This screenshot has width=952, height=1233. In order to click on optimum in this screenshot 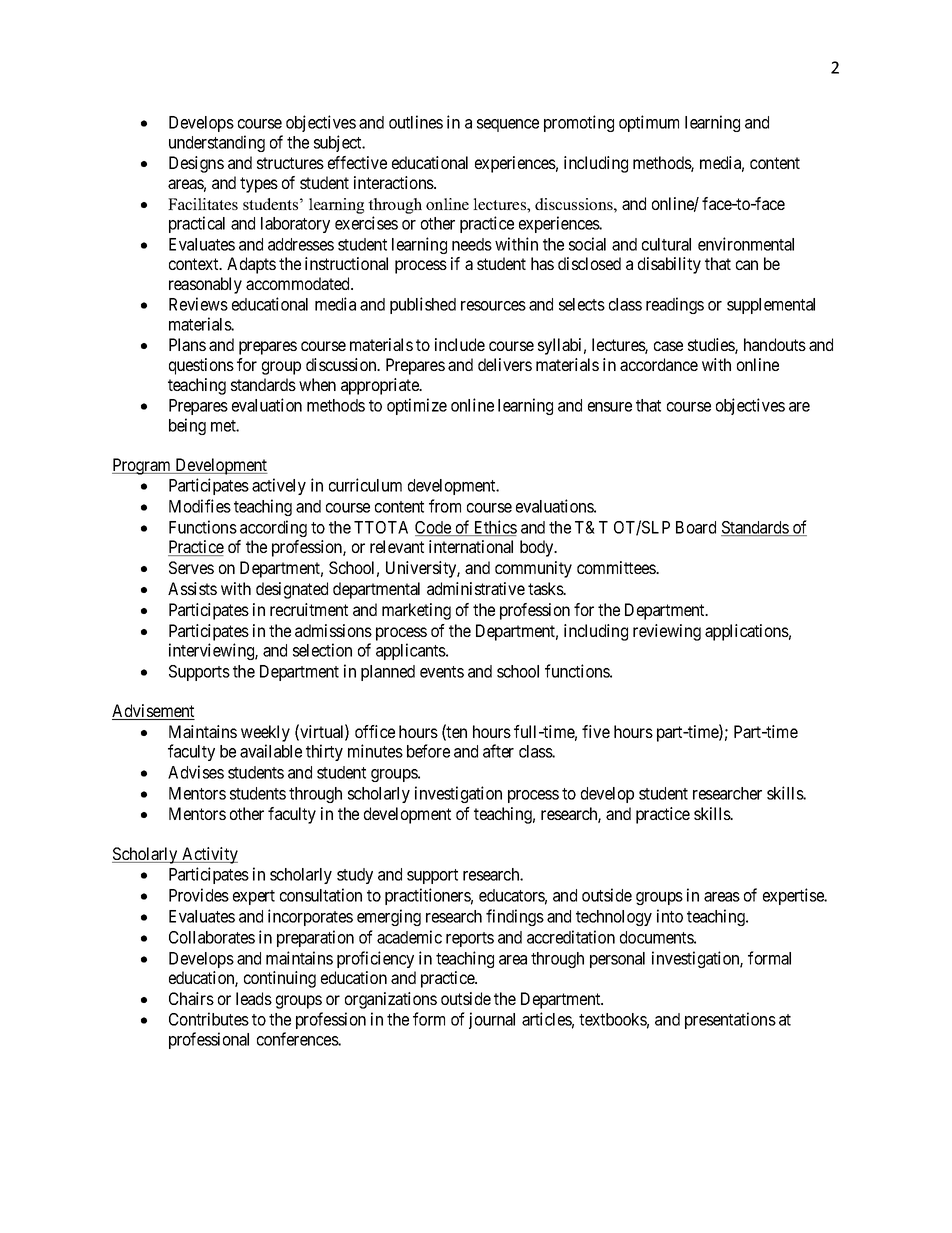, I will do `click(649, 123)`.
